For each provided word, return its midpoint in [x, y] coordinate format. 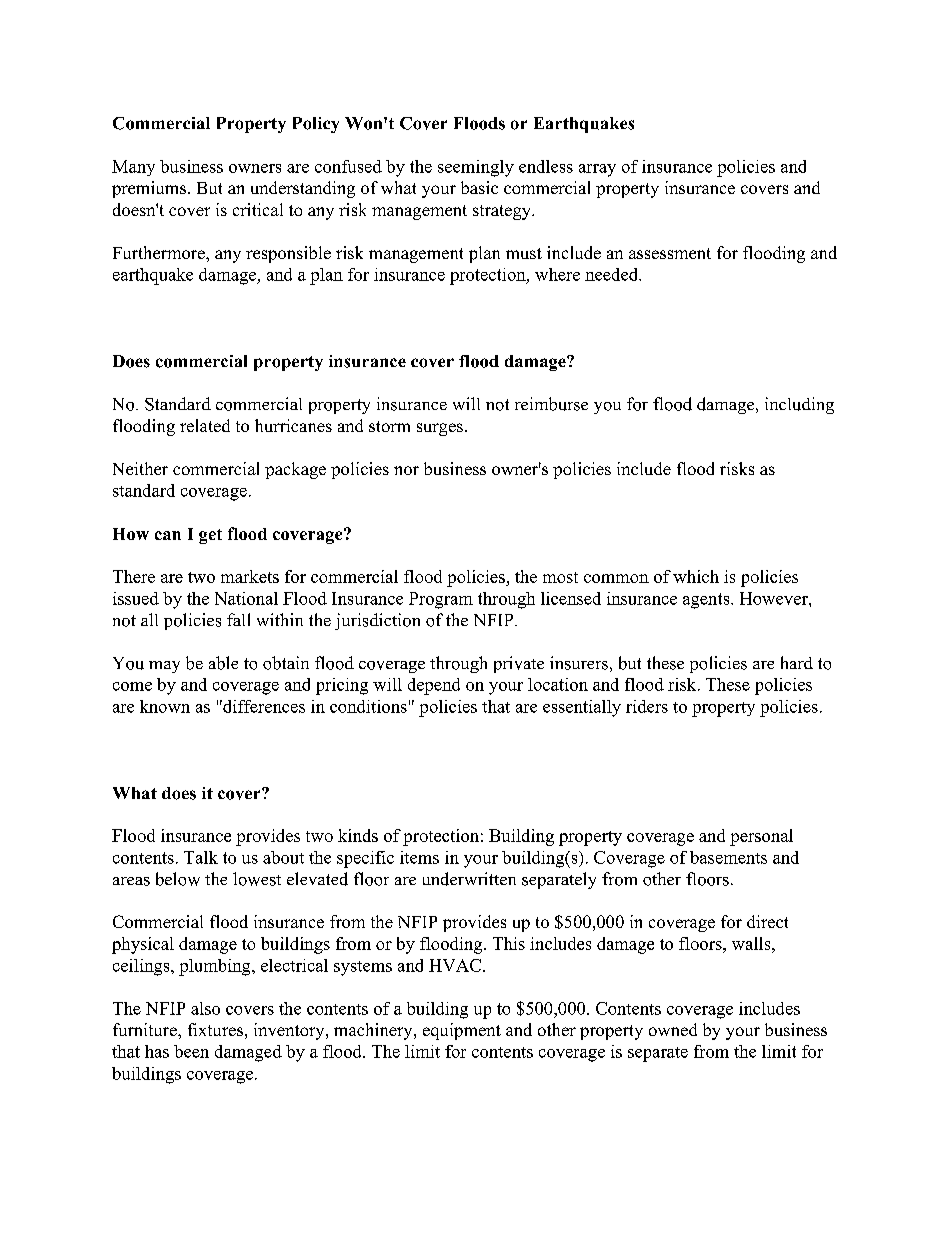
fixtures [215, 1029]
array [597, 170]
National [246, 598]
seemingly [476, 168]
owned [673, 1029]
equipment [462, 1031]
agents [707, 601]
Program [441, 600]
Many [133, 168]
